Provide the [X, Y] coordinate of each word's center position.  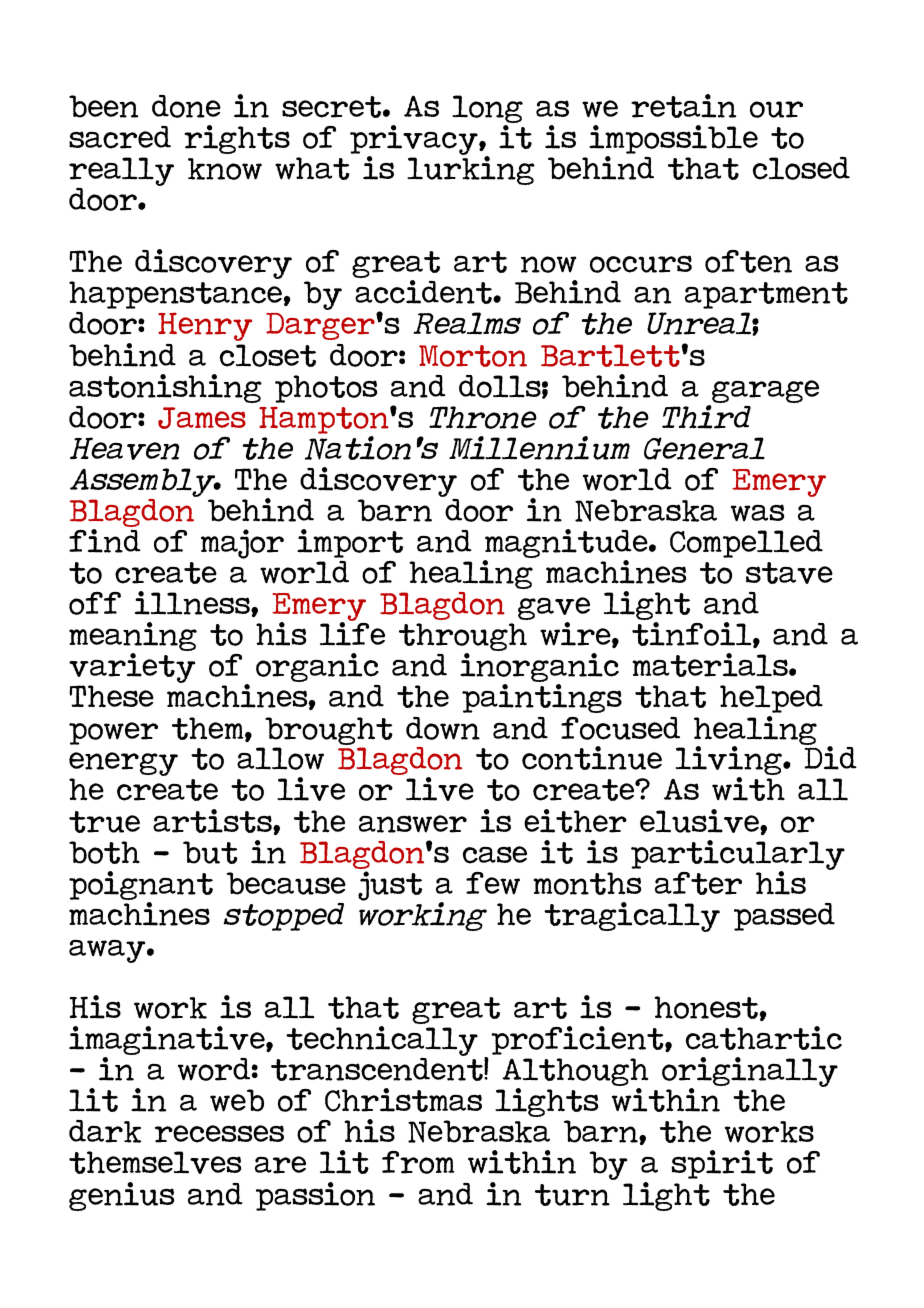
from [418, 1162]
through [463, 638]
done [186, 106]
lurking [471, 169]
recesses [219, 1134]
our [776, 109]
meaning [133, 638]
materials [711, 665]
